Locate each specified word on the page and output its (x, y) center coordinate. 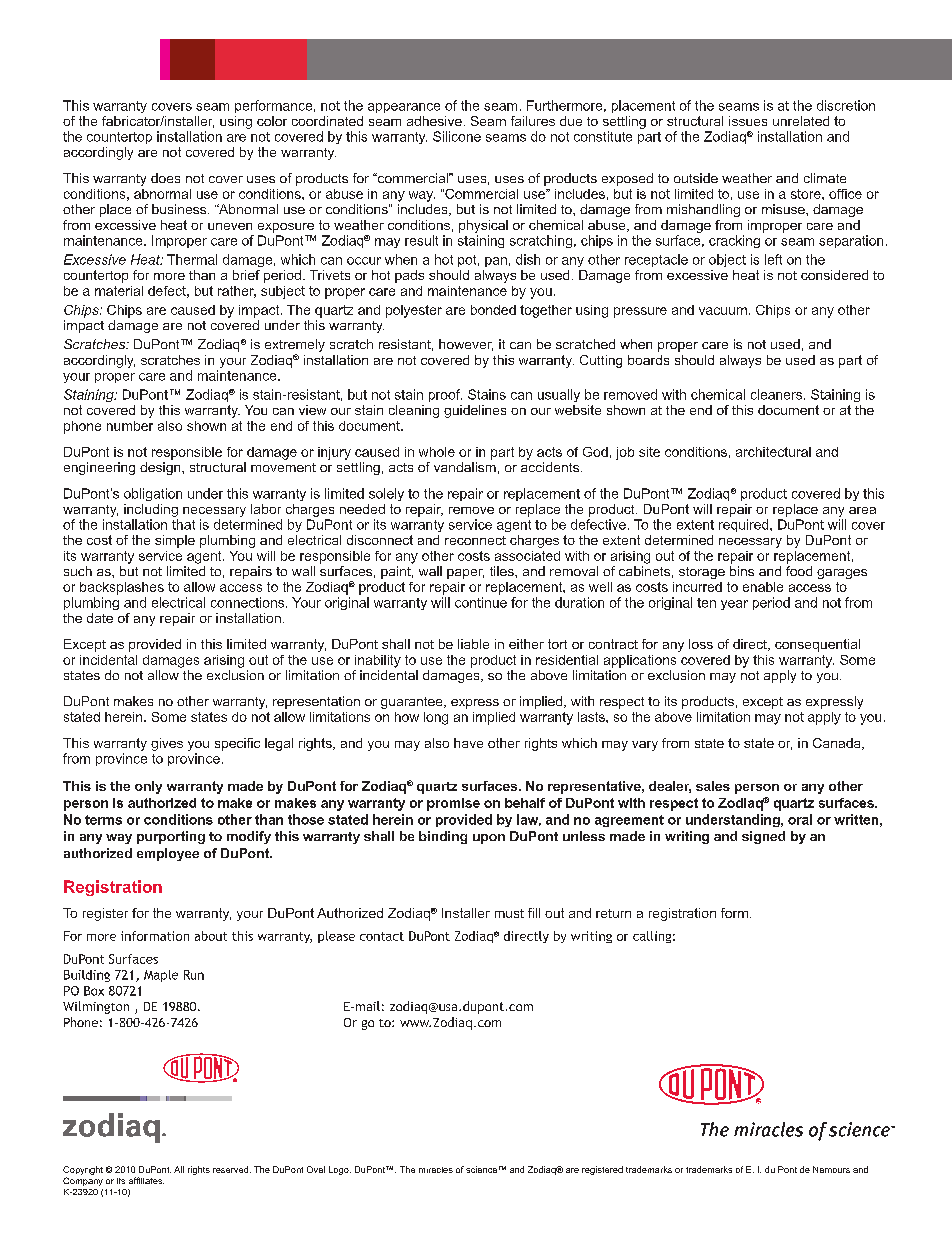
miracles (436, 1170)
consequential (817, 645)
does (165, 178)
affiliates (146, 1180)
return (613, 913)
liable (473, 644)
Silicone (457, 136)
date (100, 618)
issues (748, 121)
